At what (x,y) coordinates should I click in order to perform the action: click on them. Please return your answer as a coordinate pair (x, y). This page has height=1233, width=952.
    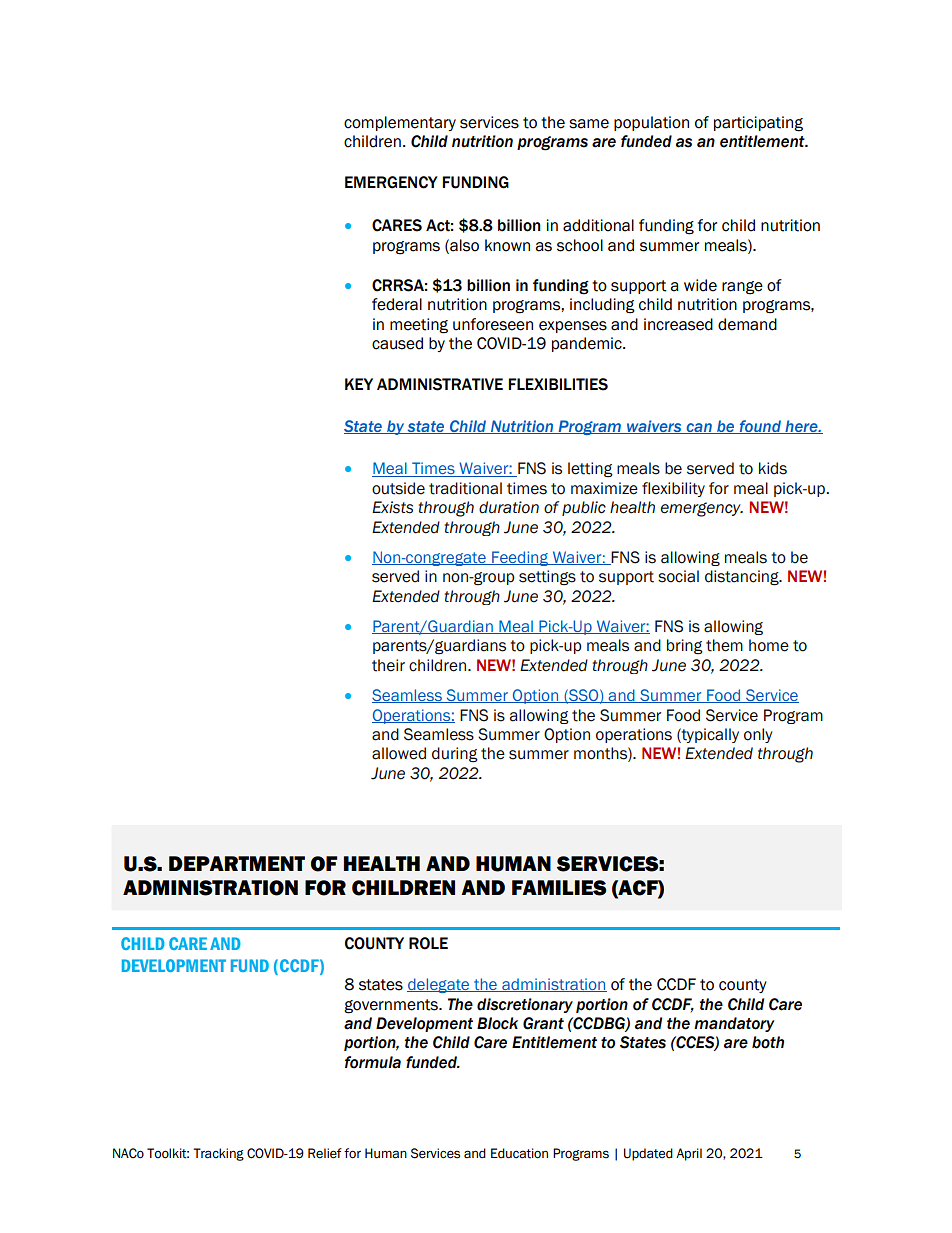
    Looking at the image, I should click on (724, 645).
